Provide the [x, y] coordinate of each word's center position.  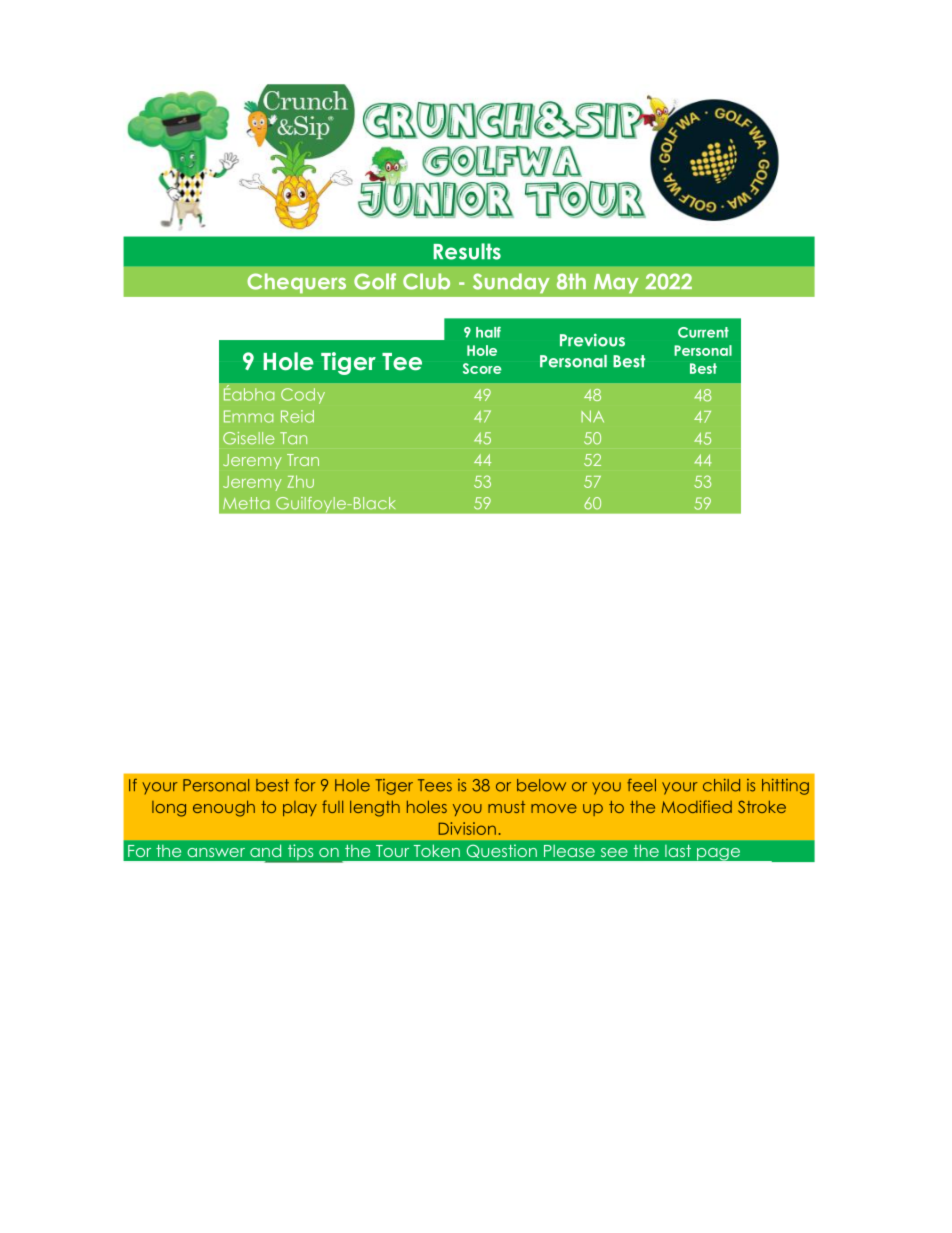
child [721, 785]
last [678, 851]
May [616, 283]
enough [224, 808]
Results [467, 251]
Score [482, 368]
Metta [246, 503]
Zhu [300, 481]
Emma [248, 416]
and [265, 850]
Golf [375, 281]
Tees [435, 785]
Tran [303, 460]
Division [467, 828]
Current [703, 332]
